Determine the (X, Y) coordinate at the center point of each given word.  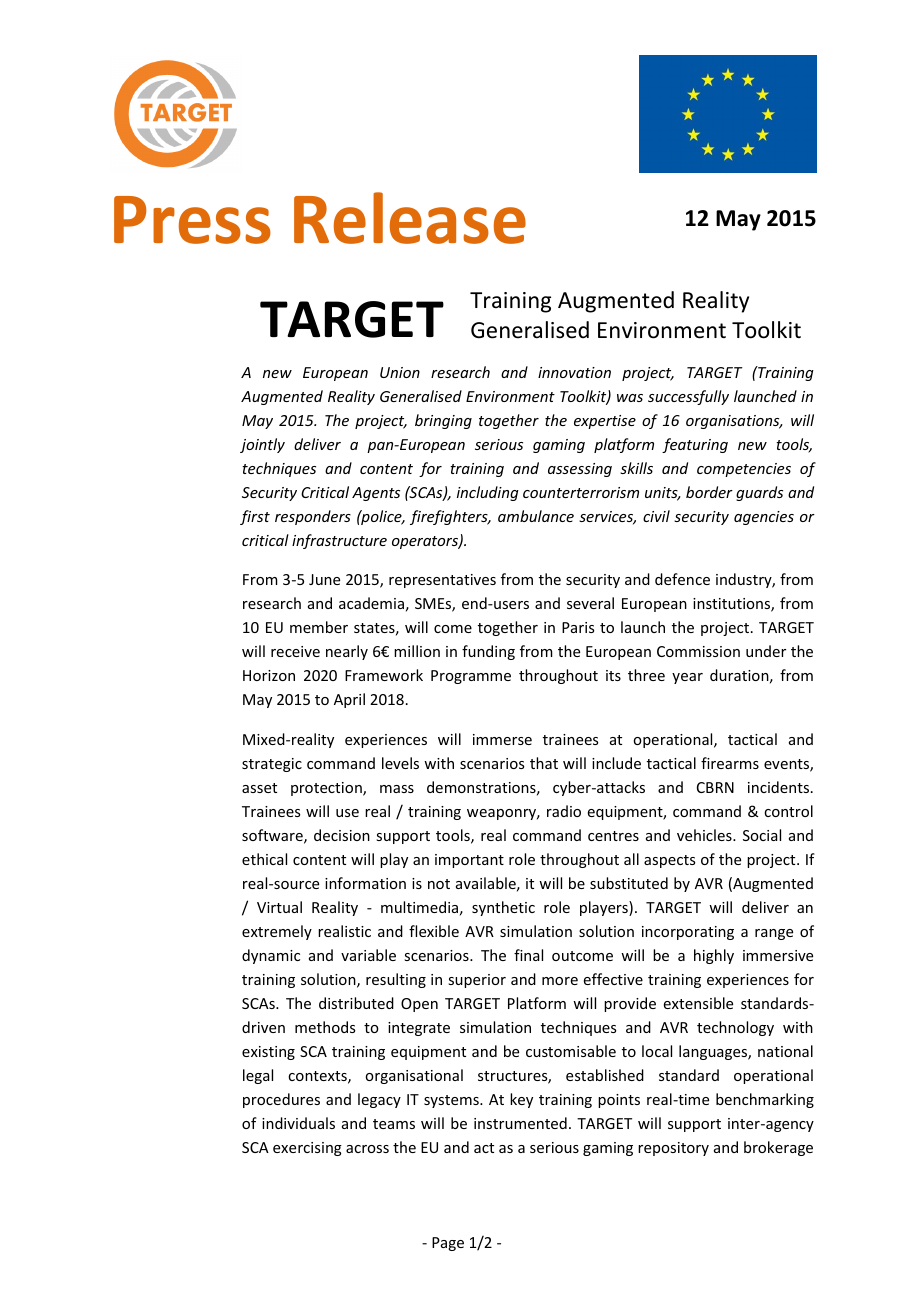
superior (477, 981)
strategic (272, 765)
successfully (688, 397)
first (255, 517)
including (488, 493)
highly (714, 956)
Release (410, 218)
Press (192, 220)
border (709, 492)
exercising (307, 1149)
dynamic (271, 956)
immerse (502, 739)
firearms (730, 763)
